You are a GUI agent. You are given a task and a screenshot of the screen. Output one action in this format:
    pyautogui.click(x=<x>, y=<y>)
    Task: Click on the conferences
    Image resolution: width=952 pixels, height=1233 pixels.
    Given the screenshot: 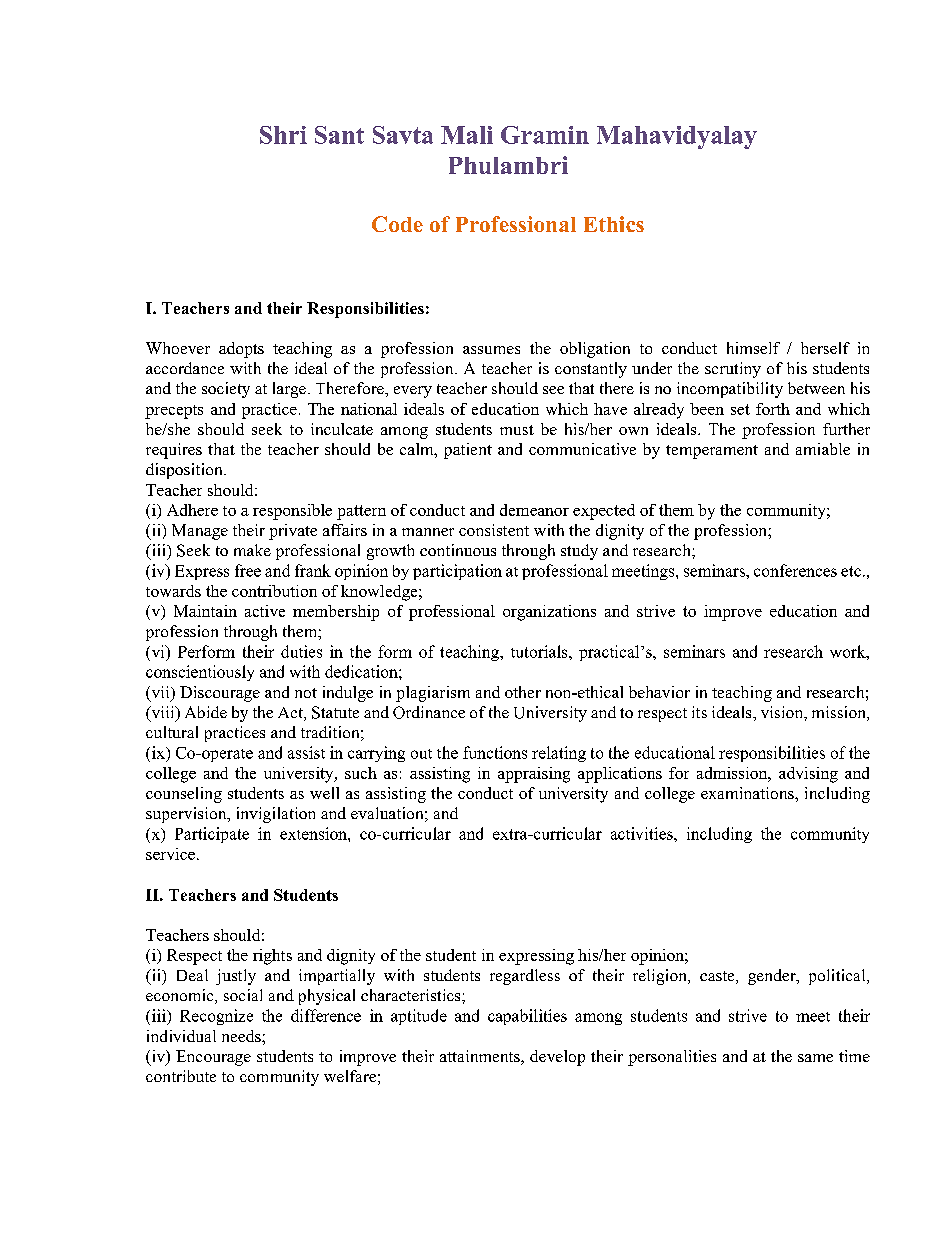 What is the action you would take?
    pyautogui.click(x=795, y=570)
